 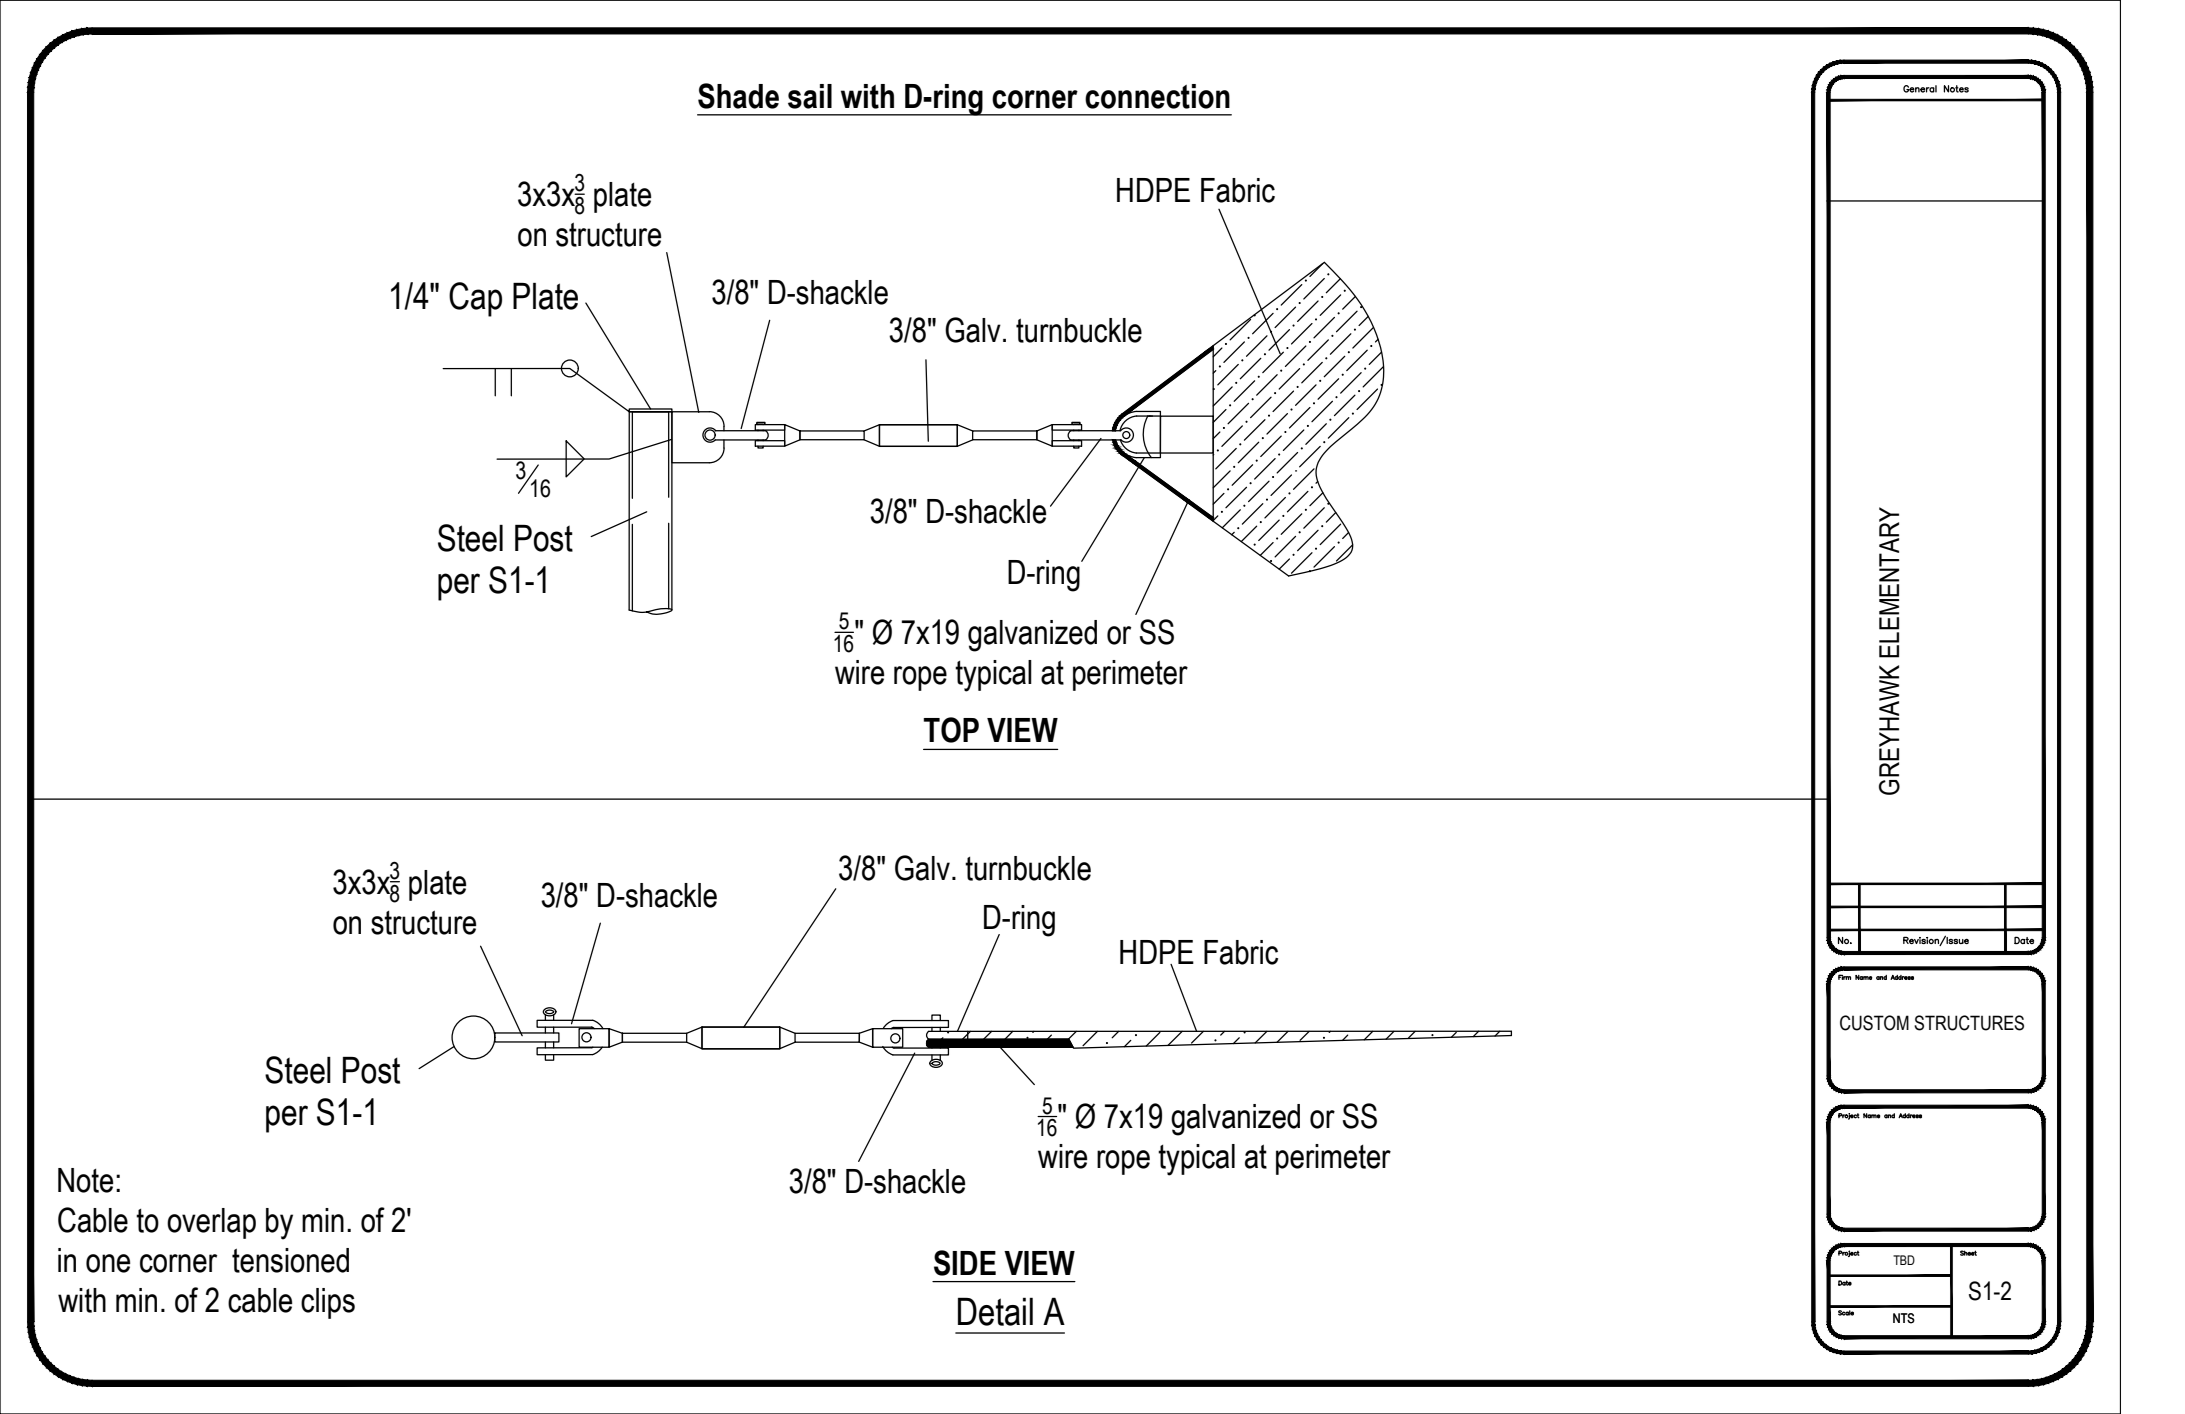 I want to click on sail, so click(x=810, y=96).
